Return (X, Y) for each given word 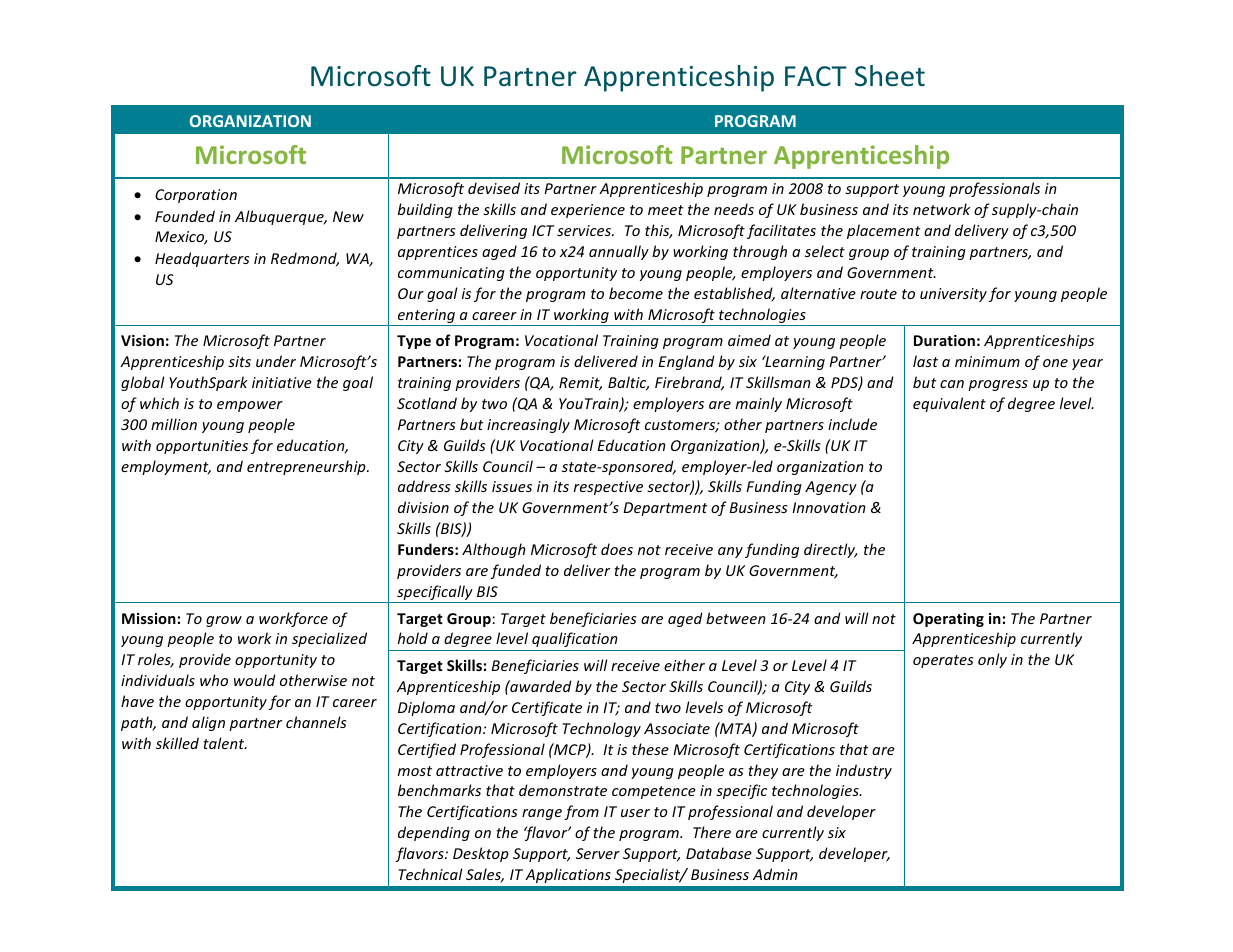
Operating (948, 620)
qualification (575, 639)
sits (239, 361)
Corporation (196, 196)
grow (224, 621)
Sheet (890, 76)
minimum (987, 361)
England (686, 362)
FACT (816, 76)
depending (434, 833)
